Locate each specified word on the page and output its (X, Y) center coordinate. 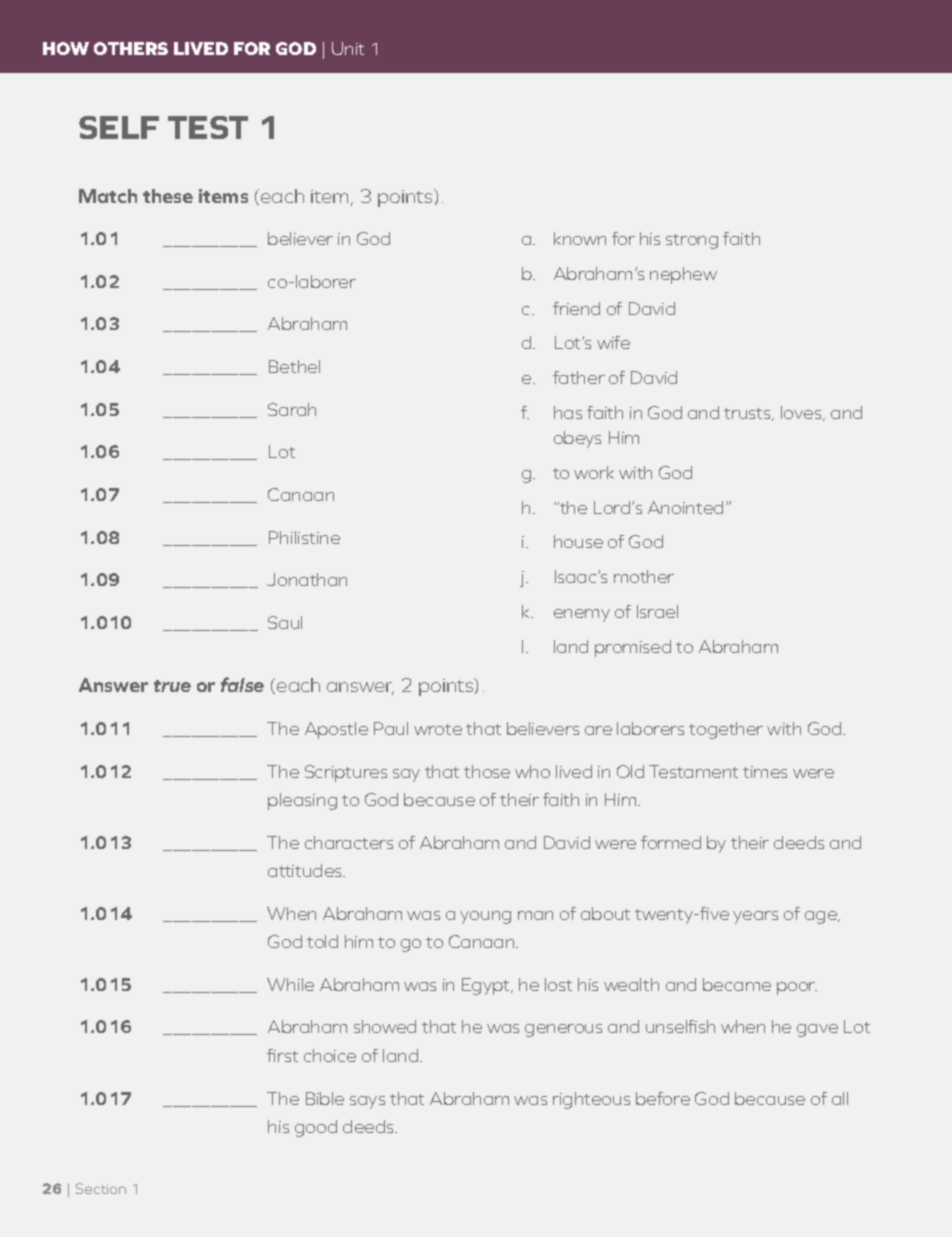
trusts (749, 414)
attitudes (306, 870)
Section (101, 1188)
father (579, 377)
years (755, 917)
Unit (348, 48)
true (172, 686)
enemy (582, 615)
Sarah (292, 409)
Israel (657, 611)
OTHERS (131, 48)
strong (692, 241)
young (485, 917)
